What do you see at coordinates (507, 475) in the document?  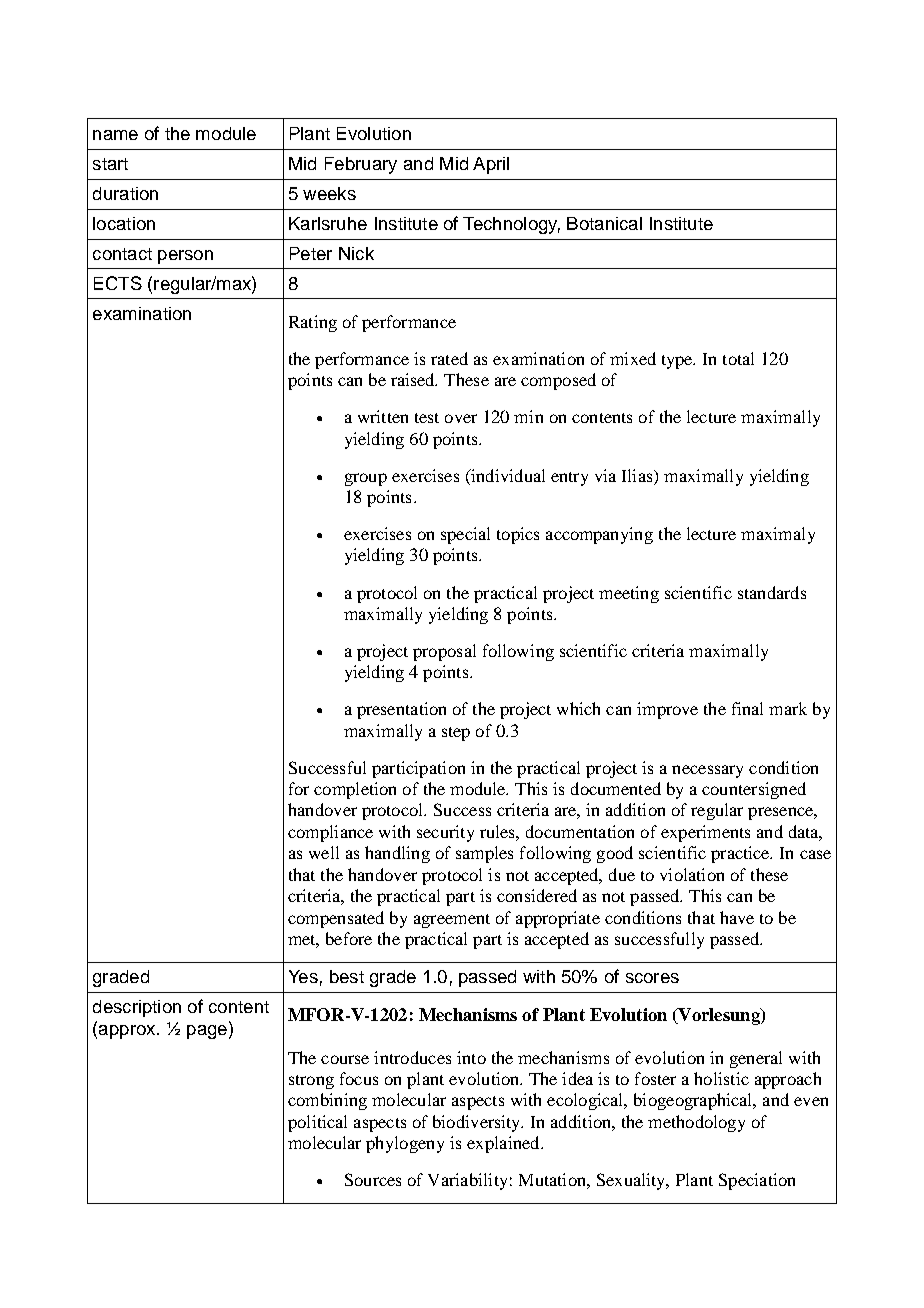 I see `individual` at bounding box center [507, 475].
